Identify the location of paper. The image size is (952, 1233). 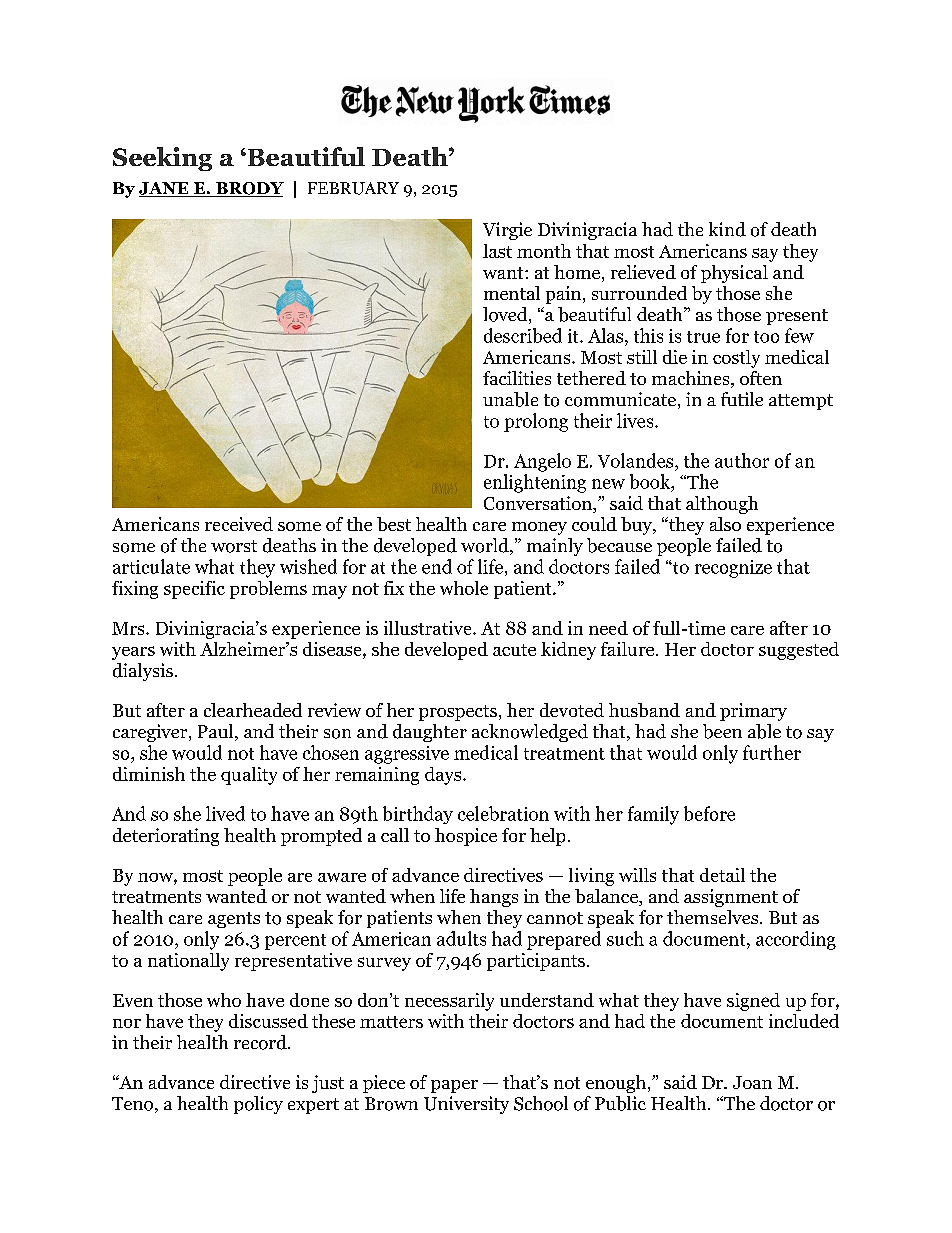
(454, 1086).
